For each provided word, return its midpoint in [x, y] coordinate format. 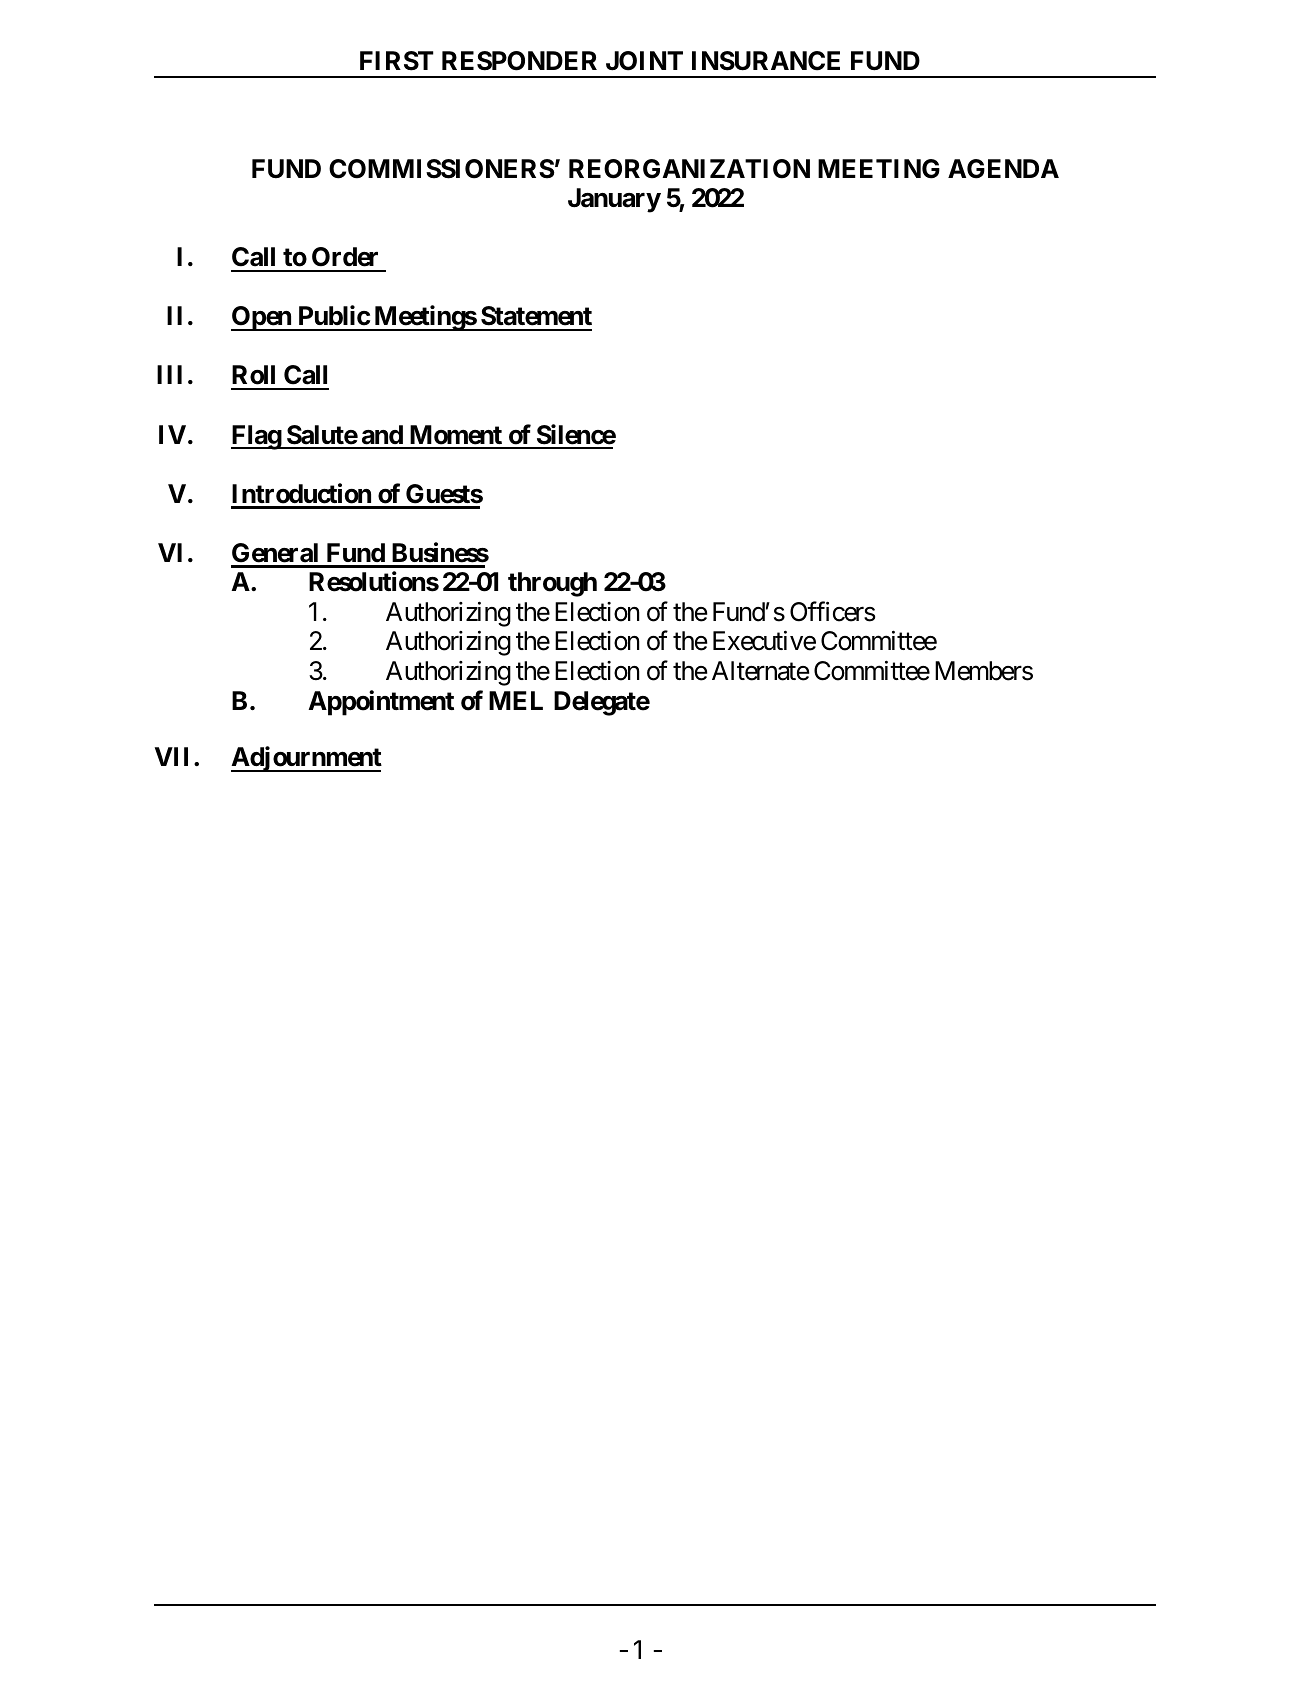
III [169, 374]
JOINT [644, 61]
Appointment [381, 703]
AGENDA [1003, 169]
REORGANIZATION [689, 169]
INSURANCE [766, 61]
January [614, 200]
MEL [516, 700]
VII [175, 756]
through [552, 584]
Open [262, 318]
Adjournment [306, 759]
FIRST [397, 61]
